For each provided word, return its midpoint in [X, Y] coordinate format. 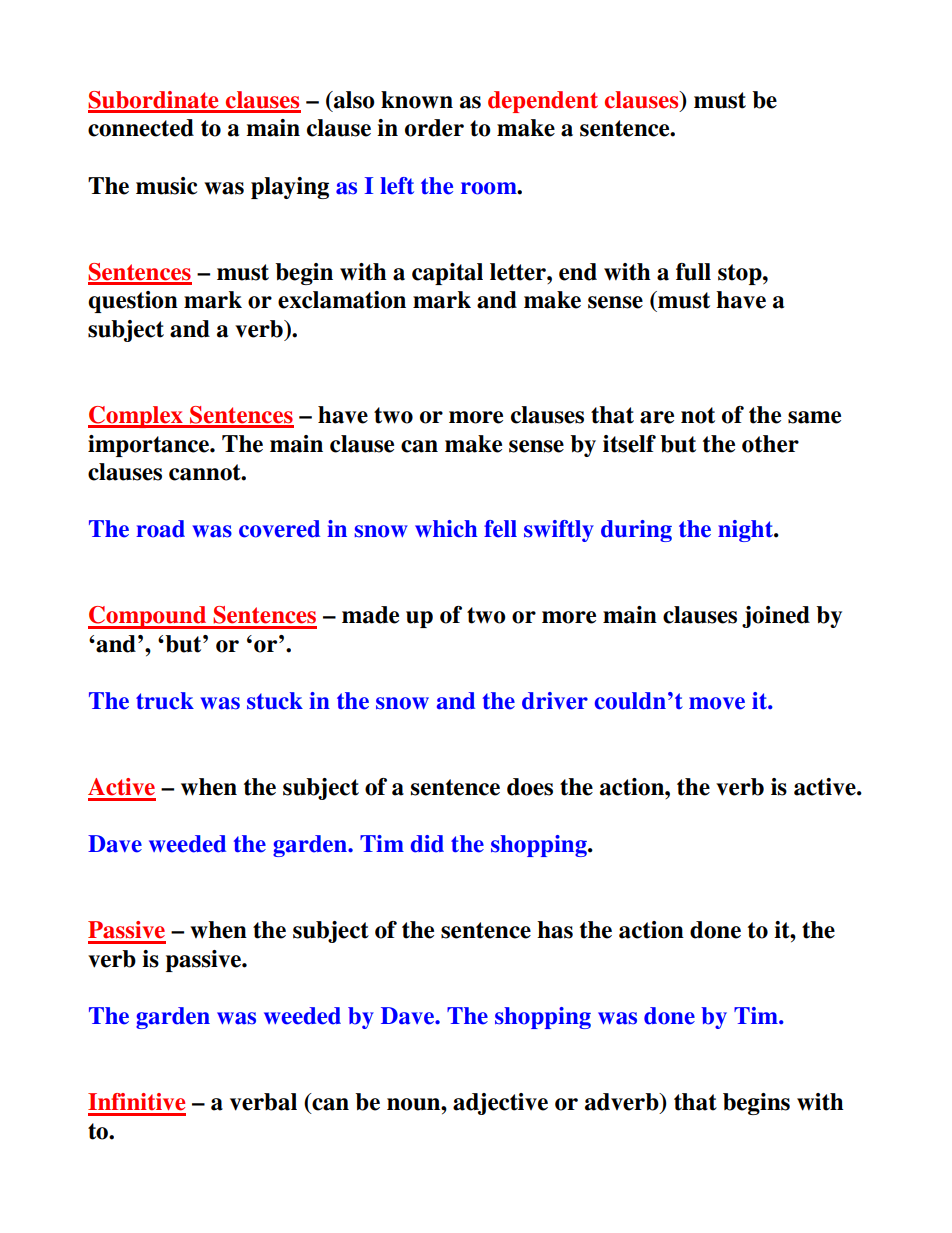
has [555, 930]
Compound [148, 617]
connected [141, 128]
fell [500, 529]
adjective [500, 1104]
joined [776, 617]
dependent [543, 102]
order [434, 128]
